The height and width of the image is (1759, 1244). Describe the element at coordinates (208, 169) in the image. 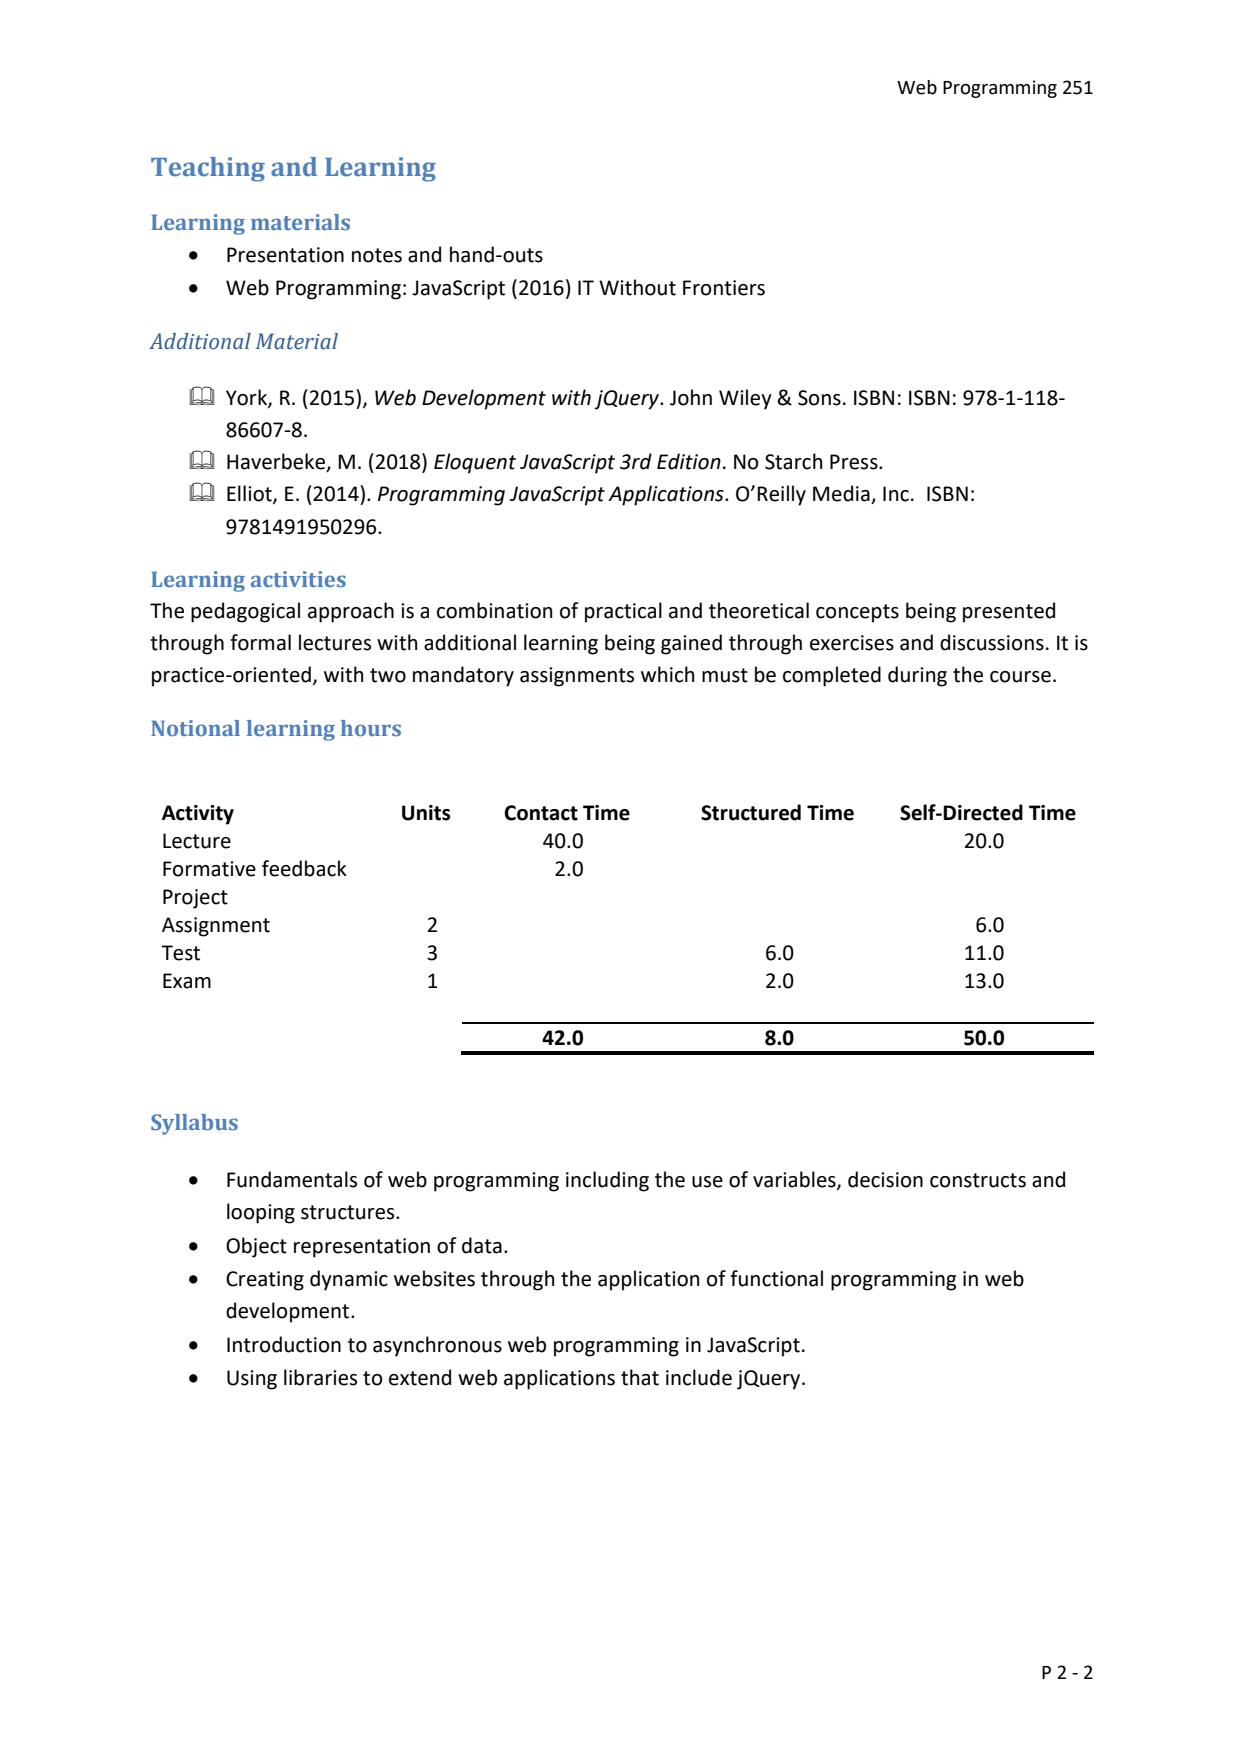

I see `Teaching` at that location.
